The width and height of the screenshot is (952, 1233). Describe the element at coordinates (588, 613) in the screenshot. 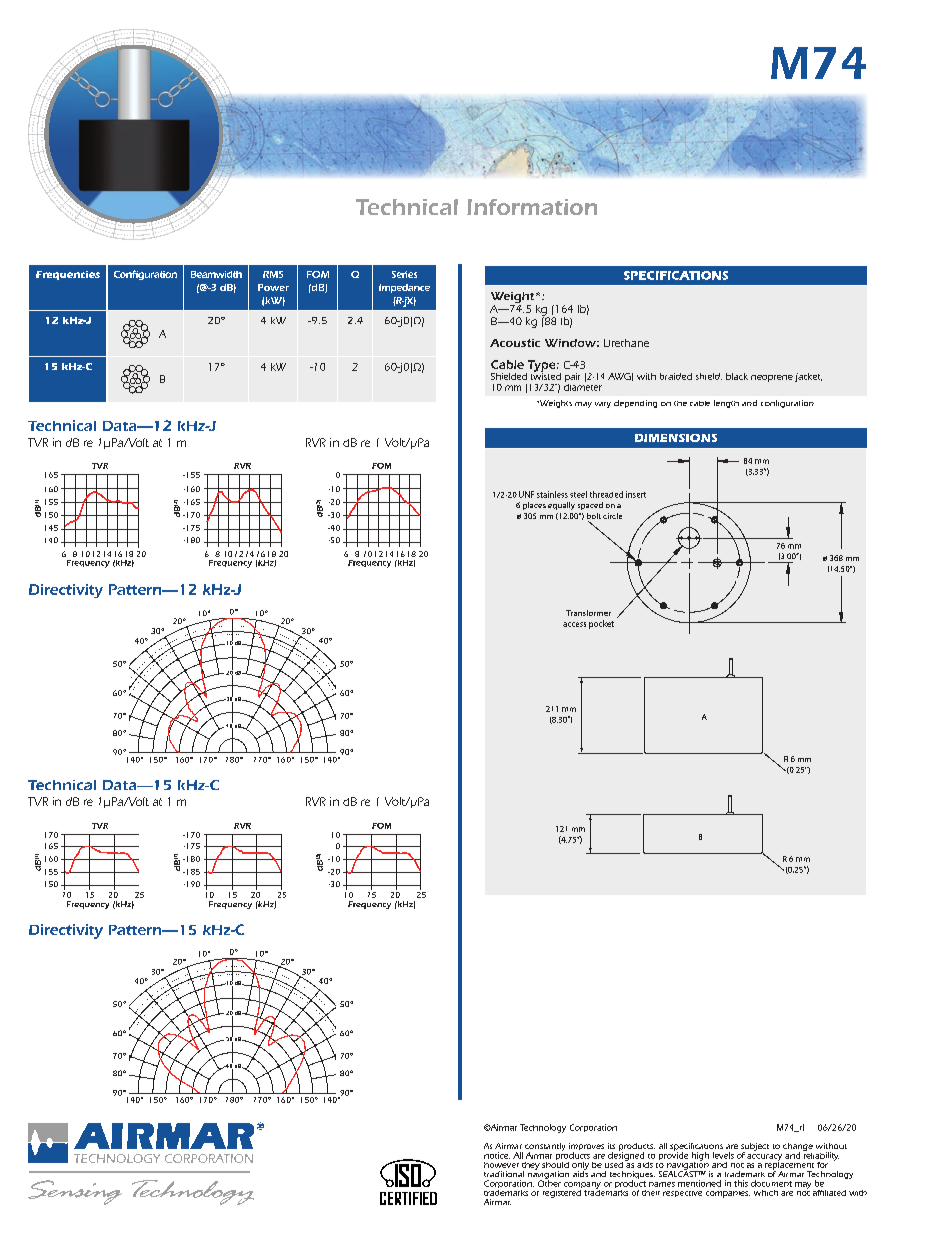

I see `Transformer` at that location.
